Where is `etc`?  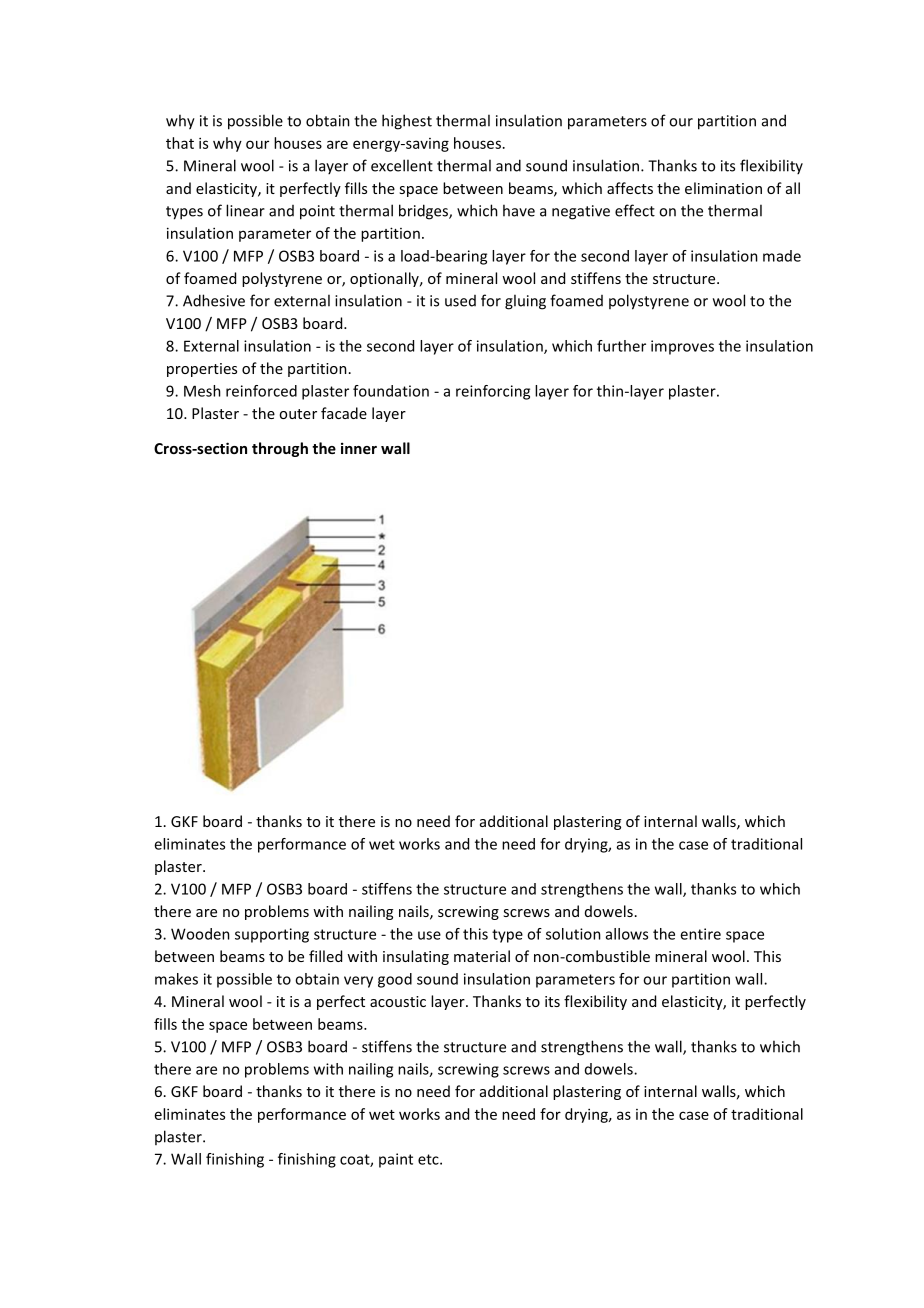
etc is located at coordinates (429, 1159).
